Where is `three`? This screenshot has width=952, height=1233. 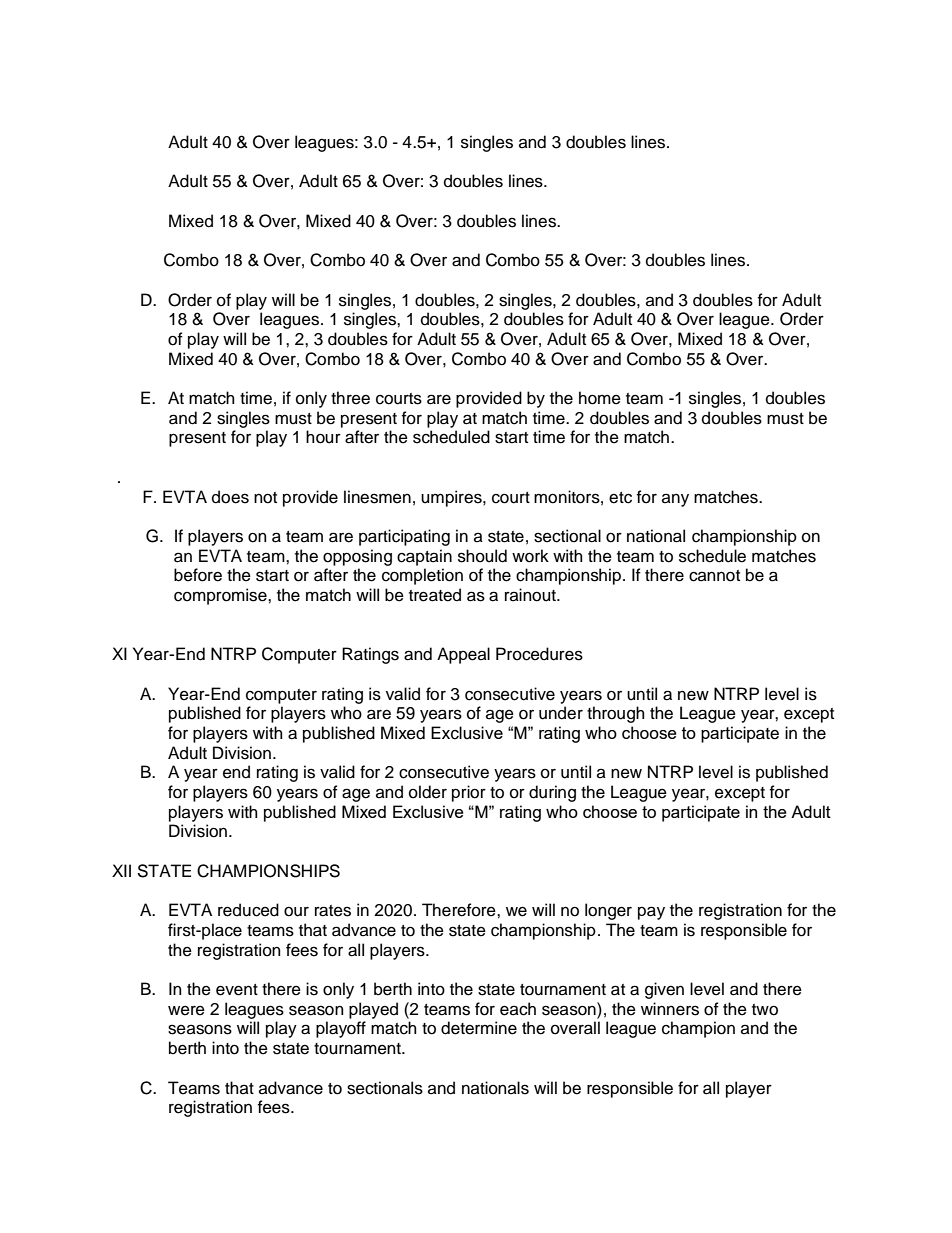 three is located at coordinates (350, 398).
